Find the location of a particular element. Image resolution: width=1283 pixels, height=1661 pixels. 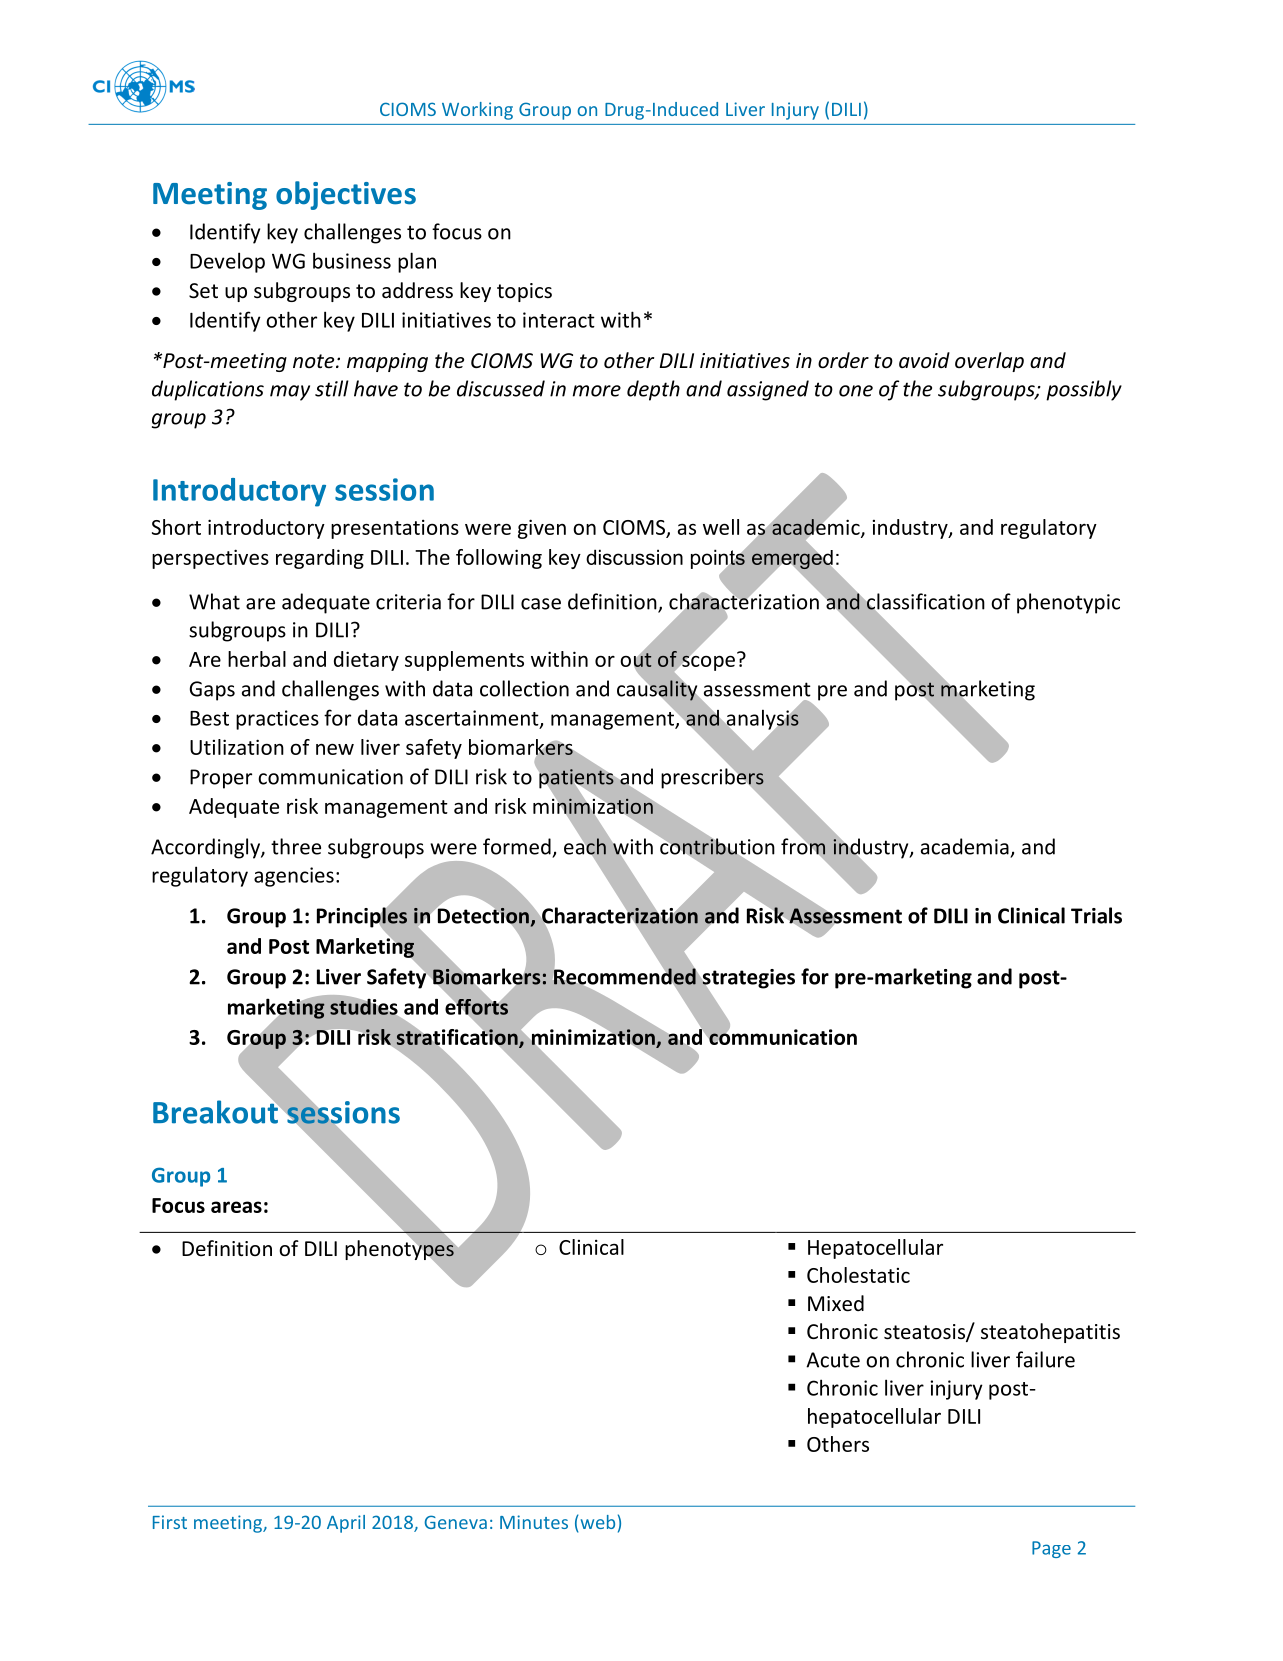

April is located at coordinates (346, 1524).
